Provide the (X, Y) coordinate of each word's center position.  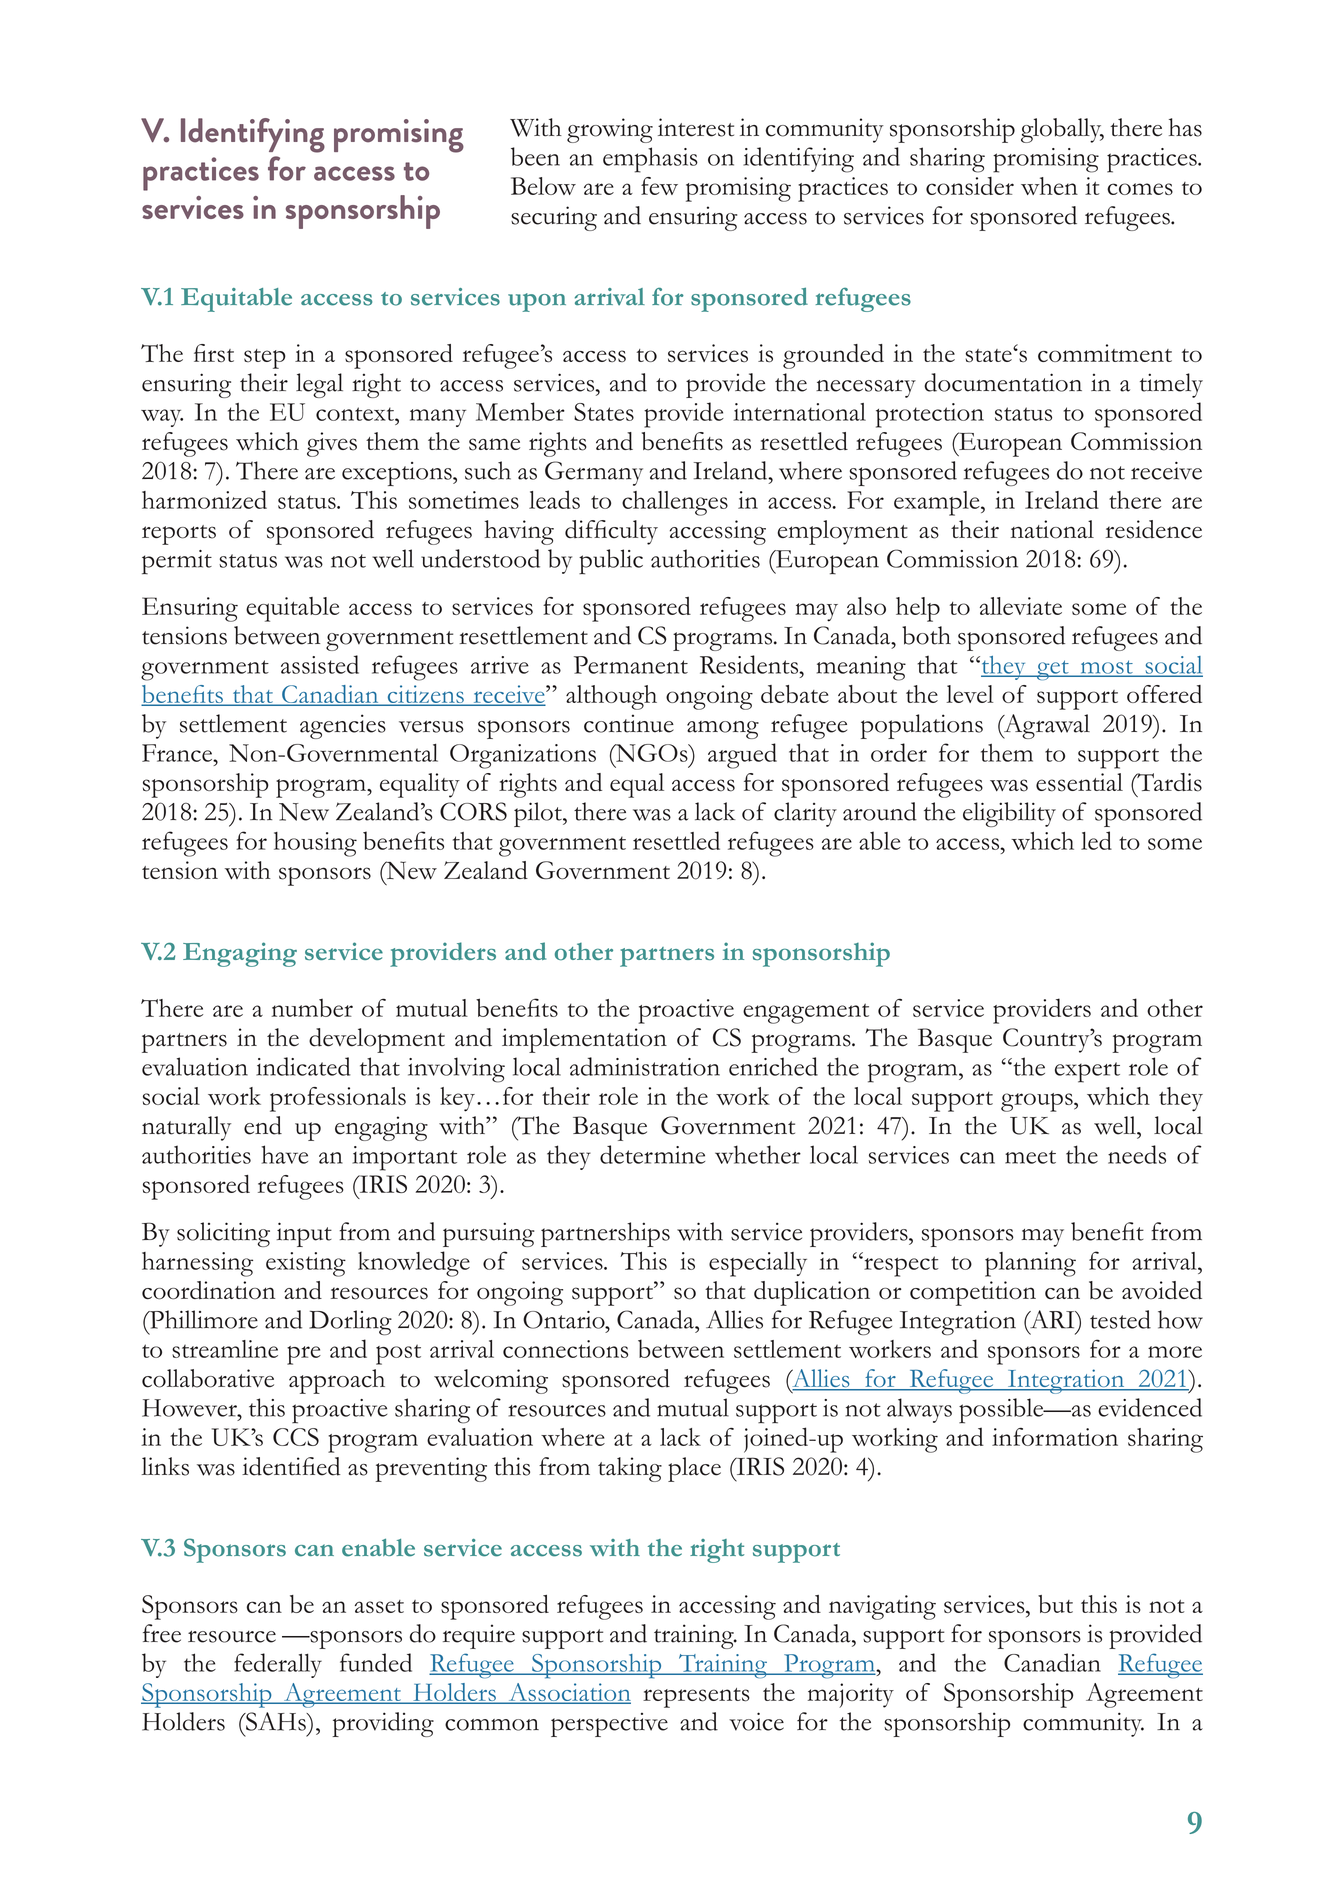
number (312, 1008)
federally (278, 1665)
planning (1030, 1264)
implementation (584, 1040)
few (659, 186)
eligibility (1009, 814)
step (265, 359)
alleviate (1021, 606)
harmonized (204, 499)
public (611, 562)
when (1049, 186)
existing (306, 1264)
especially (758, 1264)
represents (696, 1698)
